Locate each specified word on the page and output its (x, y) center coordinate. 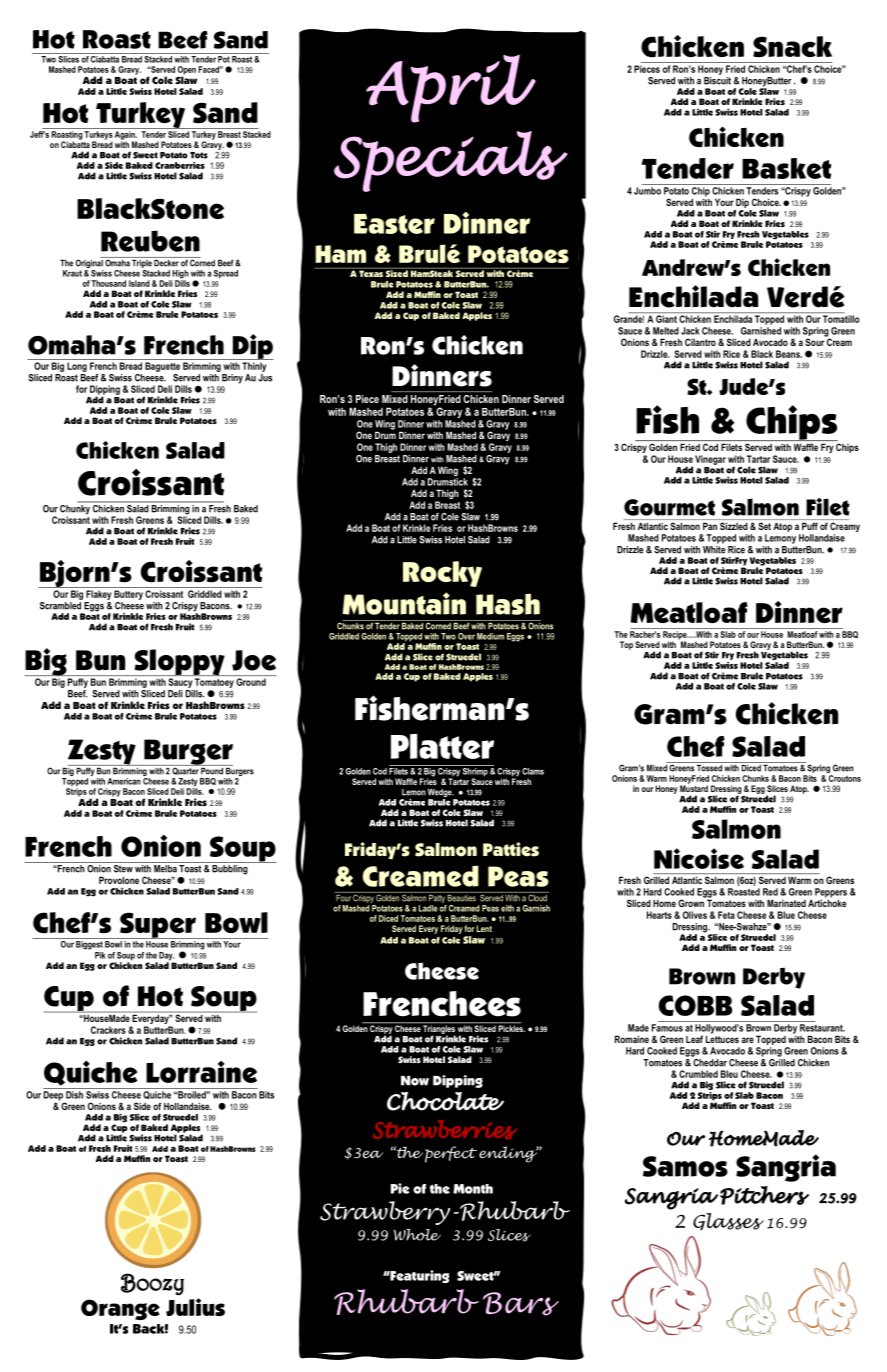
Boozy (152, 1284)
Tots (199, 155)
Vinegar (710, 460)
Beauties (462, 897)
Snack (792, 47)
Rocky (442, 574)
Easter (394, 224)
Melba (165, 869)
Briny (232, 379)
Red (770, 892)
